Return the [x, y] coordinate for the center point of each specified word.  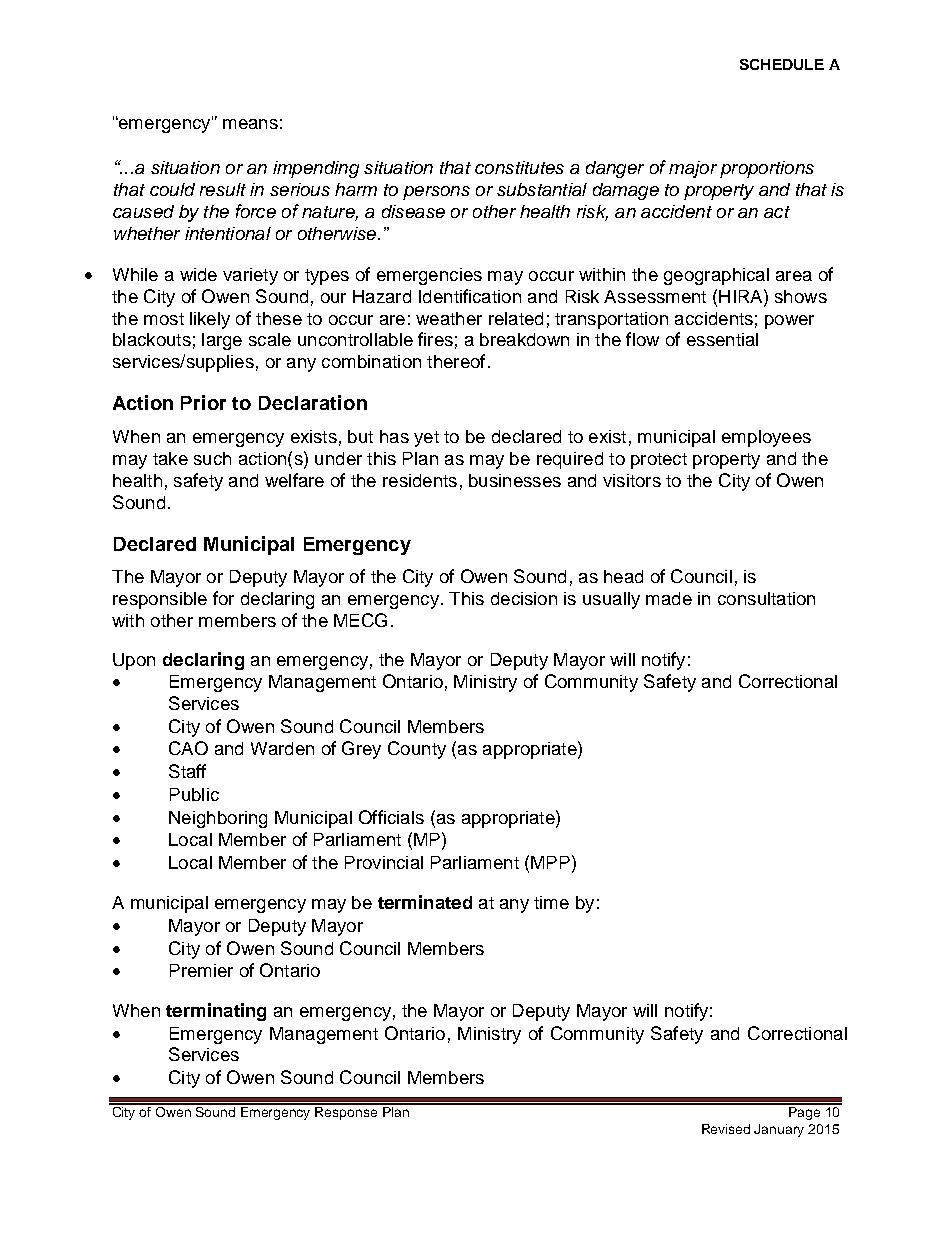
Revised [726, 1129]
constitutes [519, 167]
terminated [425, 902]
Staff [187, 771]
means [250, 124]
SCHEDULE [782, 64]
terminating [216, 1012]
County [417, 750]
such [212, 458]
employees [766, 438]
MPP [550, 862]
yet [426, 439]
